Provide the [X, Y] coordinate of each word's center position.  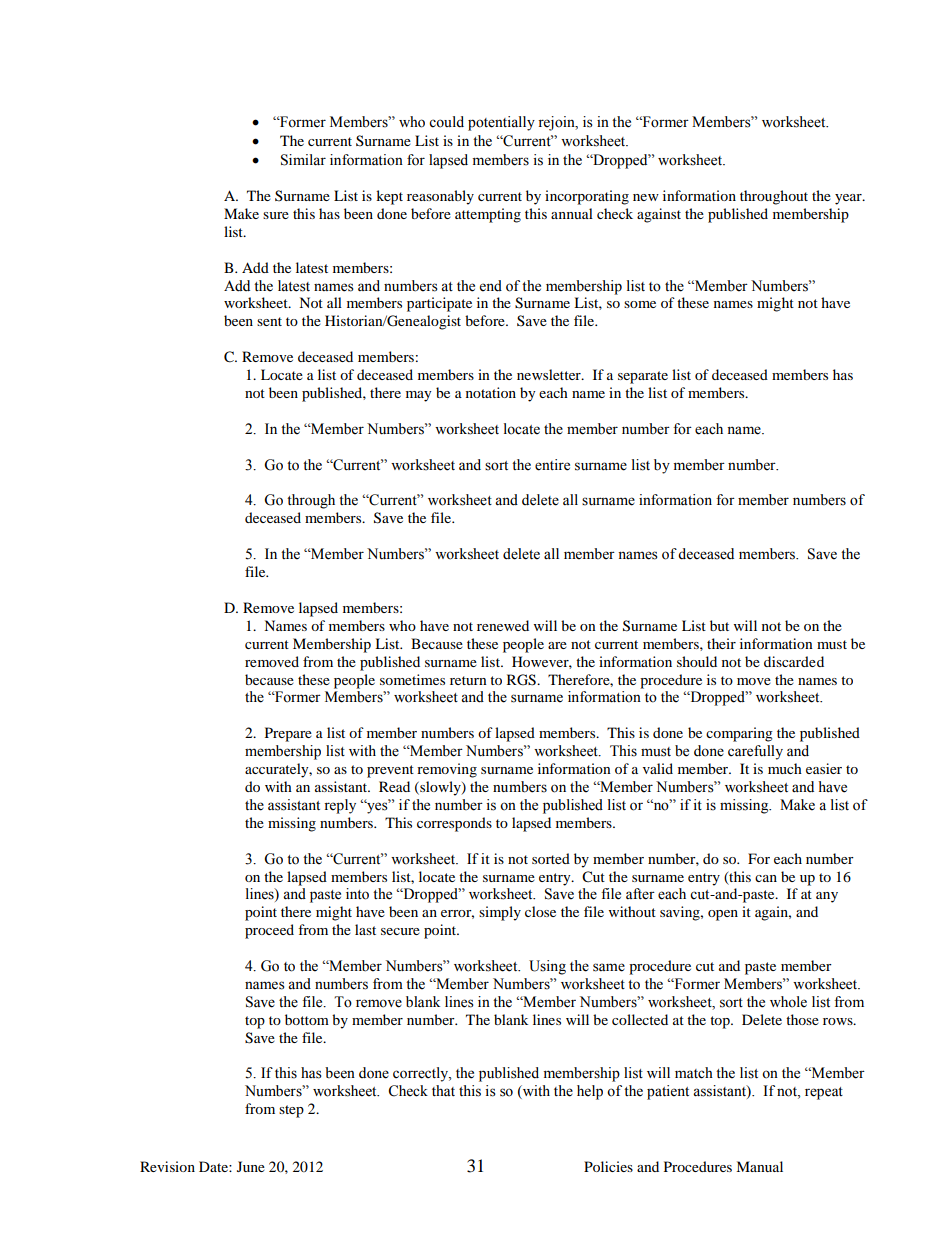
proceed [269, 931]
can [766, 878]
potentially [501, 123]
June [251, 1166]
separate [643, 377]
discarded [794, 661]
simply [500, 913]
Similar [303, 160]
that [443, 1090]
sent [269, 321]
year [849, 199]
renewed [503, 625]
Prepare [288, 734]
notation [491, 392]
